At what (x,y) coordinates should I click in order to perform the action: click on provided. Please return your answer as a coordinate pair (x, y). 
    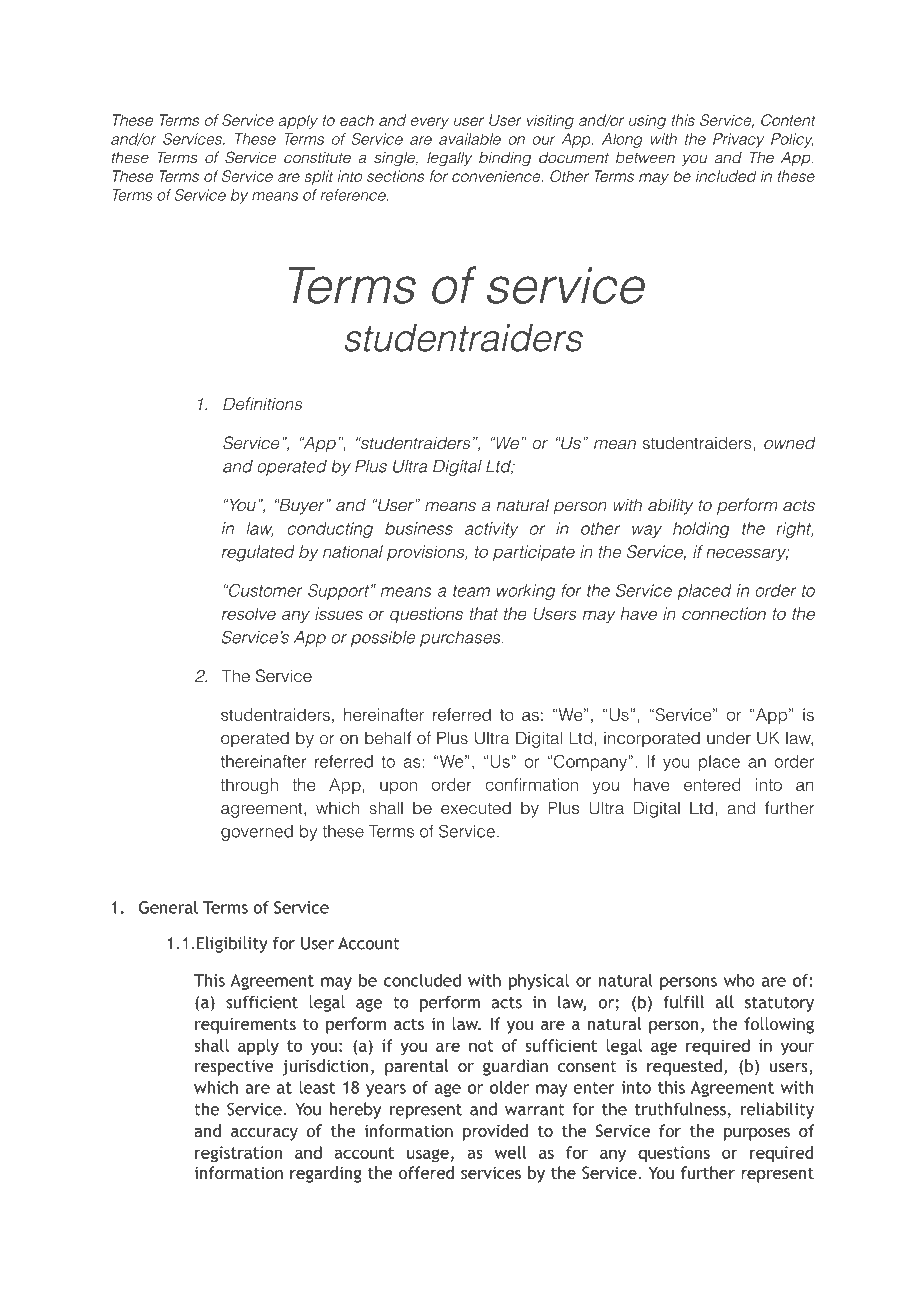
    Looking at the image, I should click on (495, 1132).
